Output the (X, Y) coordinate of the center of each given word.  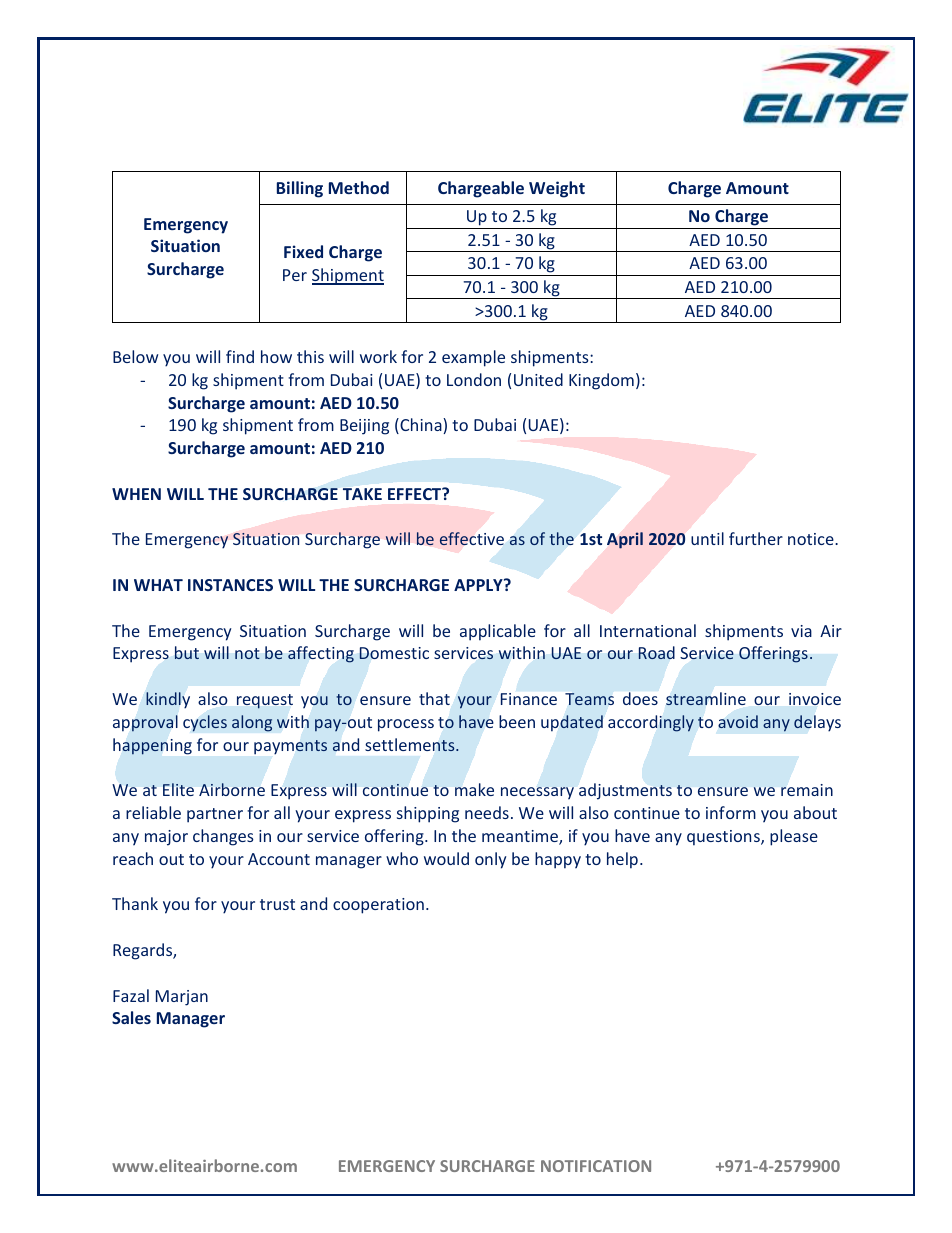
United (538, 379)
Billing (300, 189)
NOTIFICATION (596, 1166)
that (434, 698)
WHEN (136, 494)
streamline (706, 698)
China (421, 426)
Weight (557, 189)
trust (277, 904)
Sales (131, 1017)
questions (724, 838)
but (187, 652)
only (490, 860)
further (756, 538)
